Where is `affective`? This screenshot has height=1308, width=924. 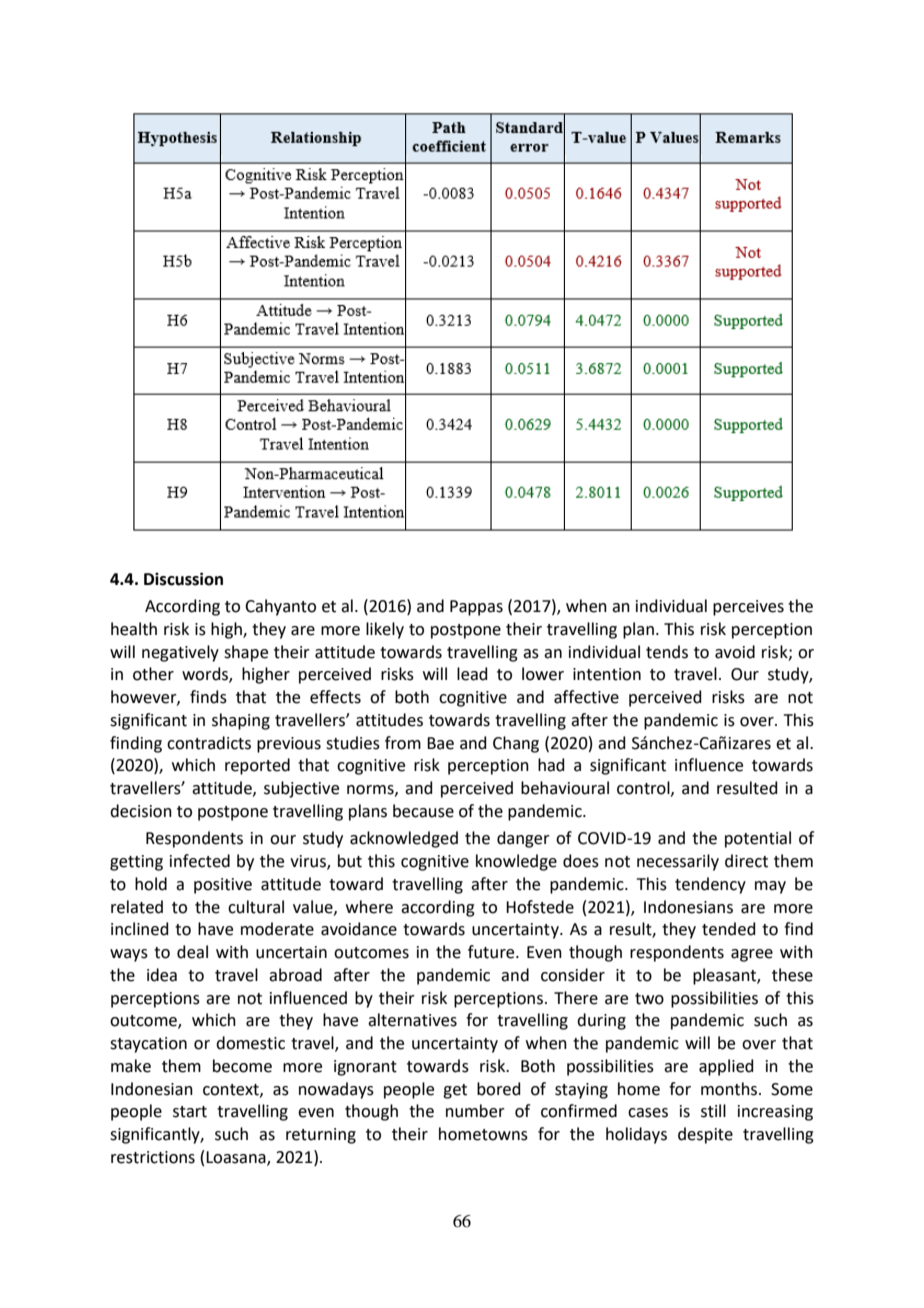 affective is located at coordinates (586, 697).
